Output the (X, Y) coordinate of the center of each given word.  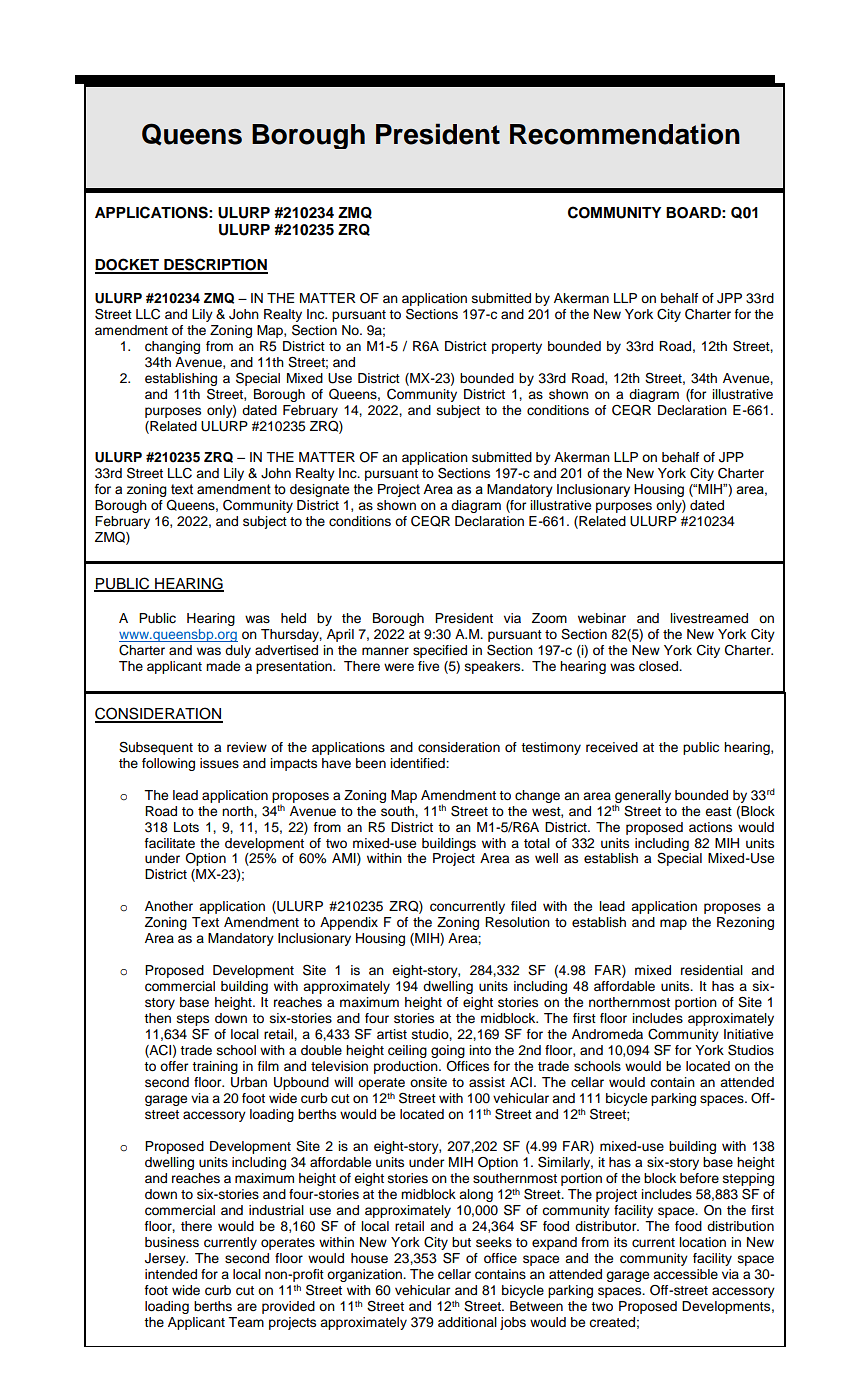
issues (219, 763)
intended (171, 1274)
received (612, 747)
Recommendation (625, 134)
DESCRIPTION (215, 265)
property (517, 348)
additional (467, 1322)
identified (418, 763)
